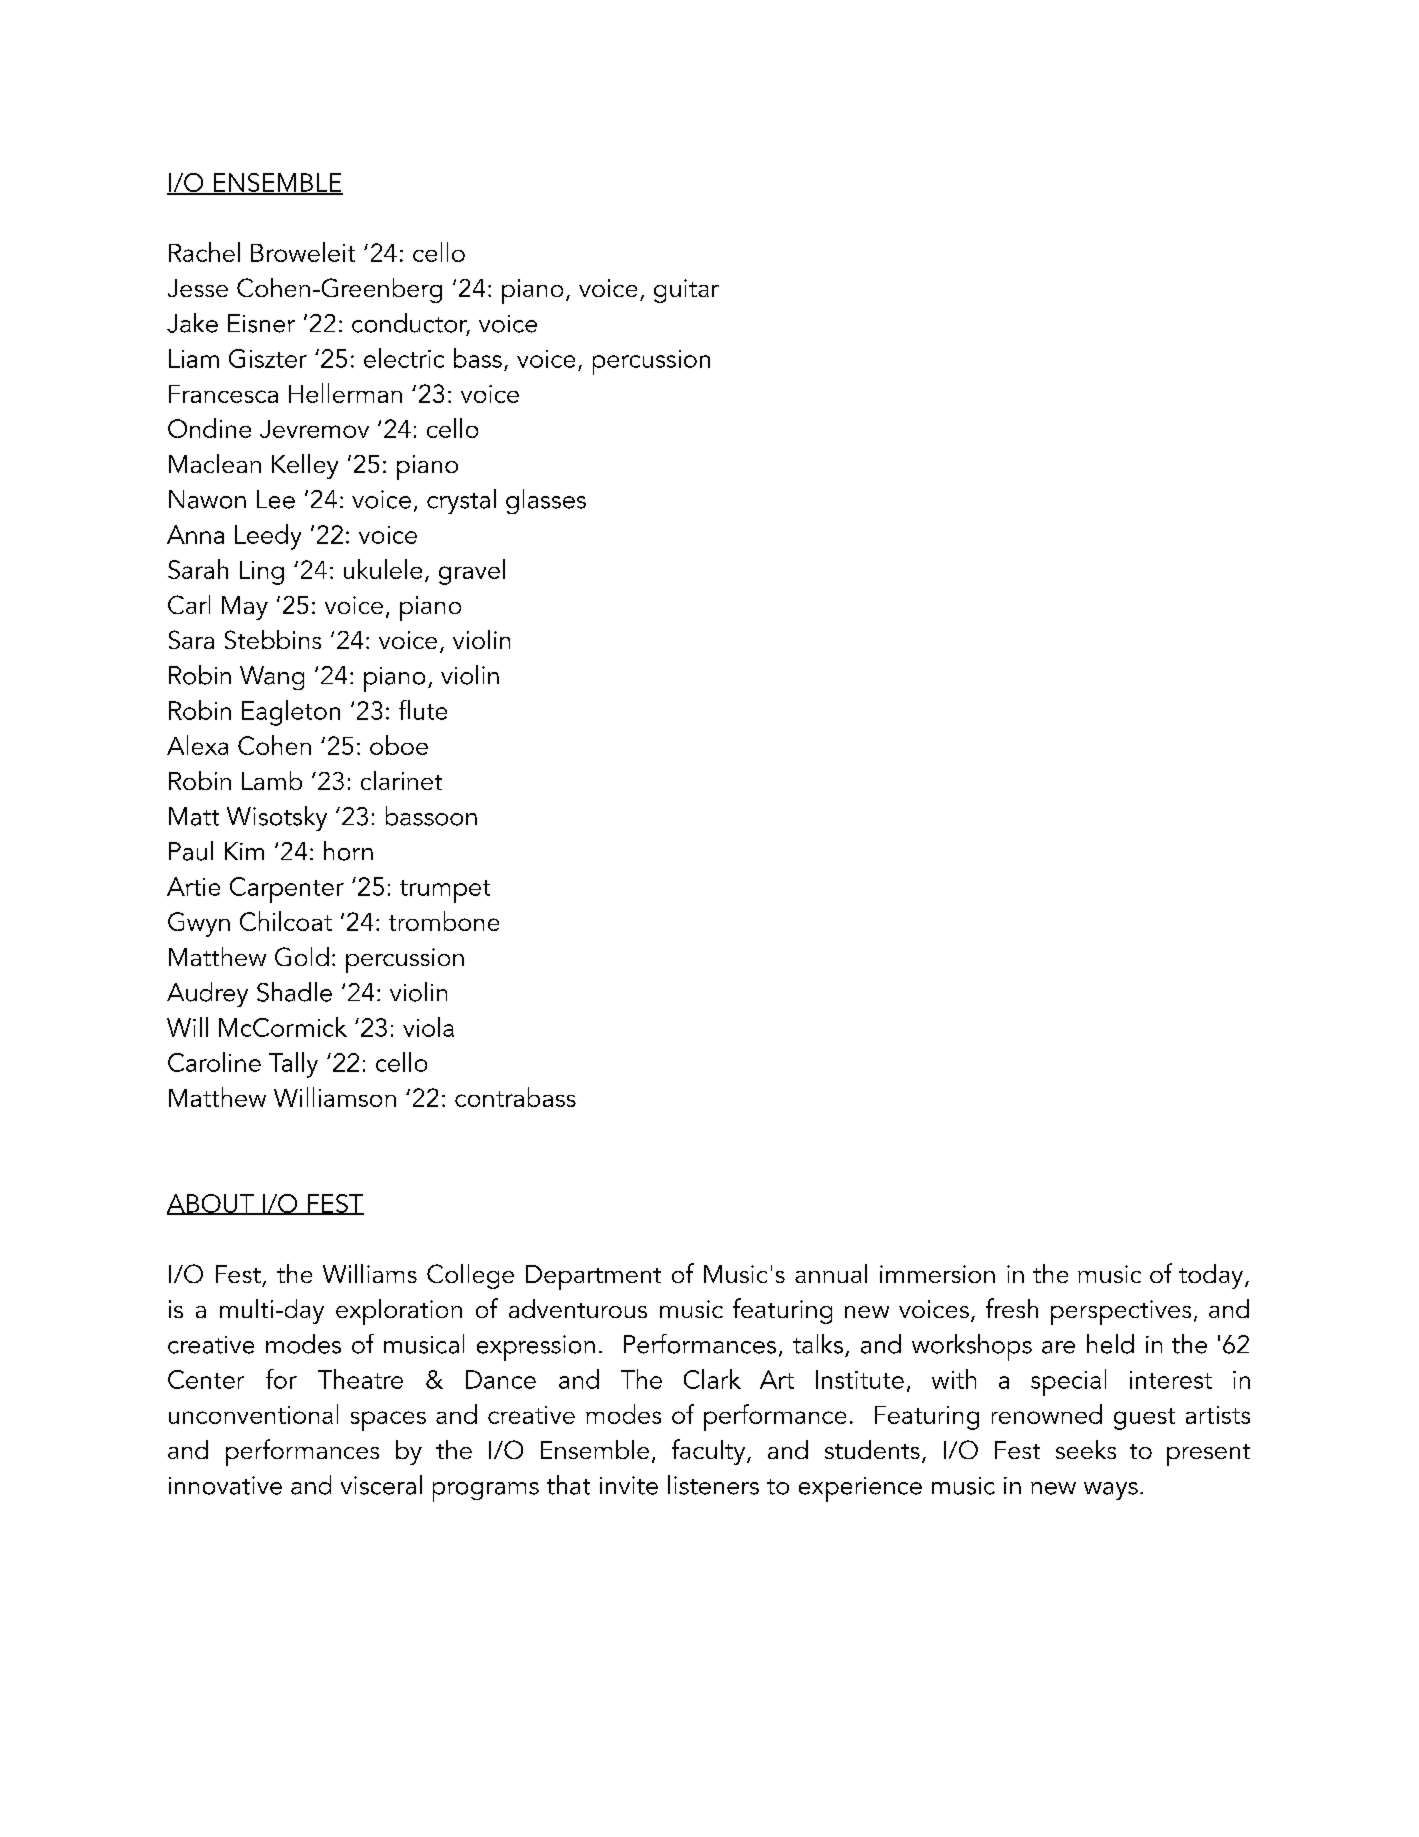 This document has width=1419, height=1837. Describe the element at coordinates (383, 569) in the document. I see `ukulele` at that location.
